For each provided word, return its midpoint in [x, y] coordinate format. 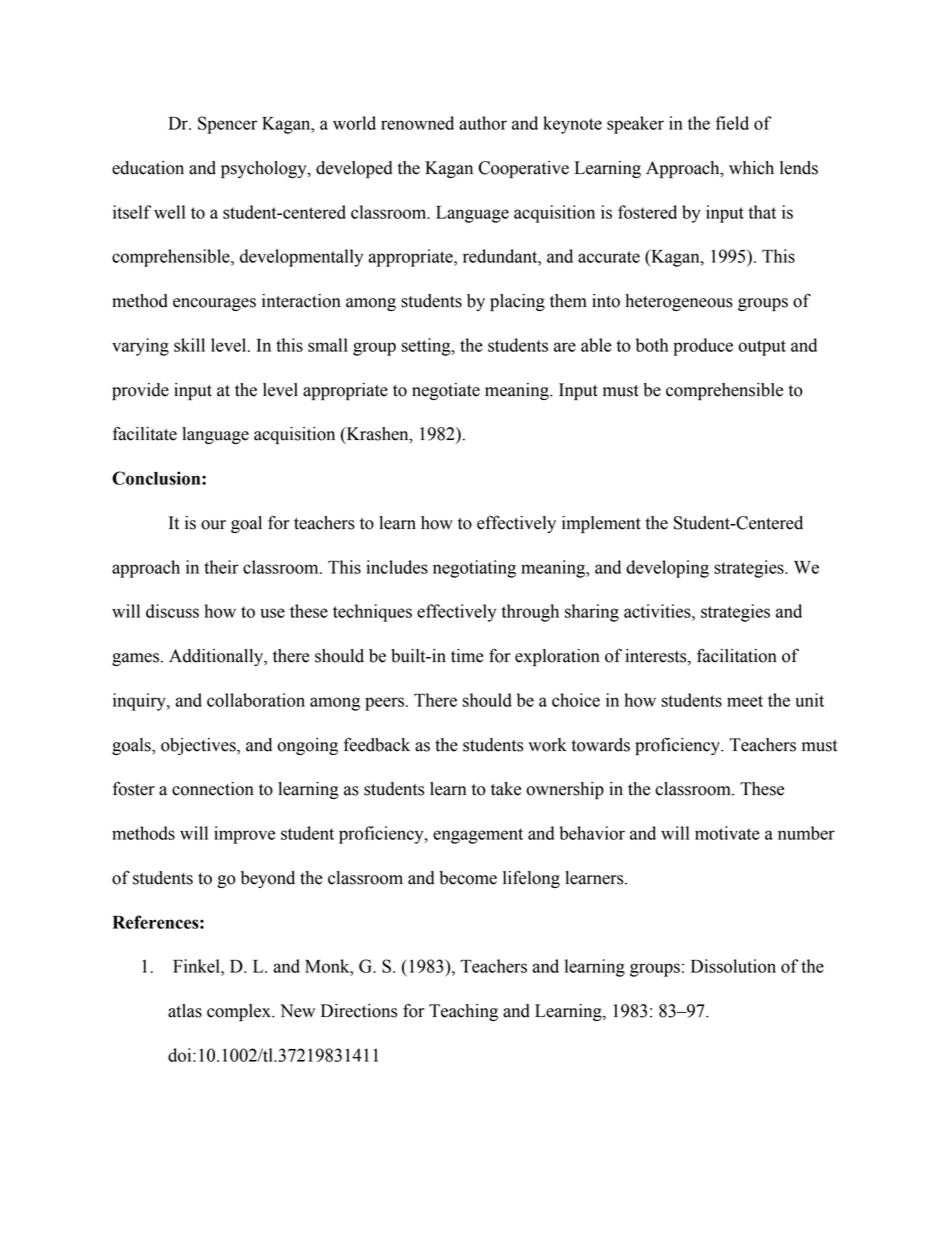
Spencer [227, 125]
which [751, 168]
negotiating [474, 569]
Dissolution [733, 966]
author [483, 123]
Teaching [463, 1012]
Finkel [197, 966]
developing [667, 569]
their [221, 567]
